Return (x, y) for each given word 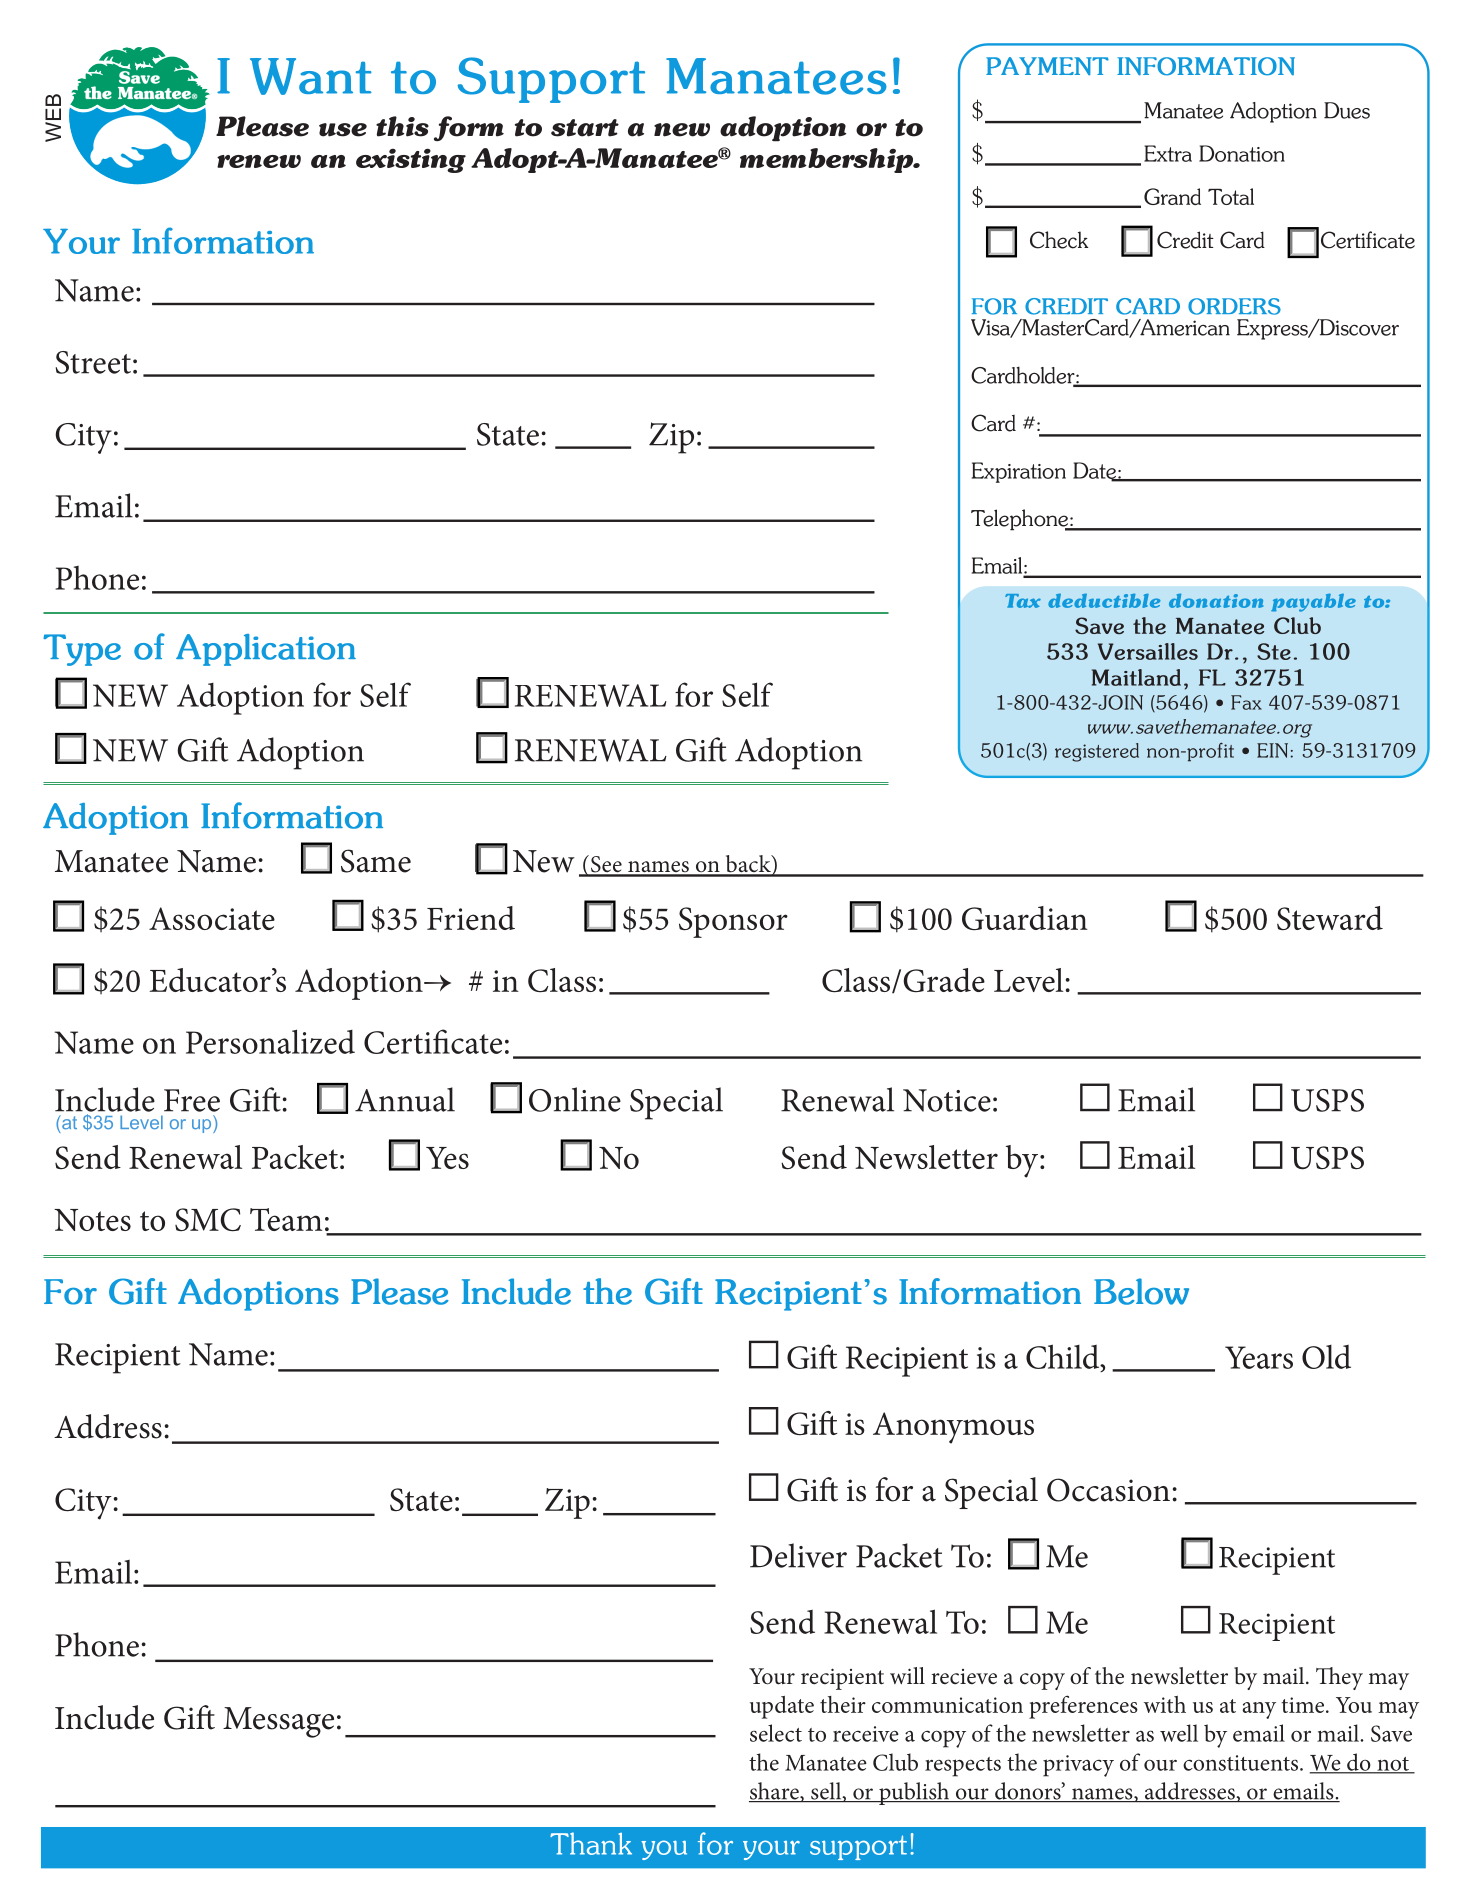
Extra (1168, 153)
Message (278, 1722)
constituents (1242, 1763)
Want (311, 76)
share (775, 1792)
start (585, 128)
